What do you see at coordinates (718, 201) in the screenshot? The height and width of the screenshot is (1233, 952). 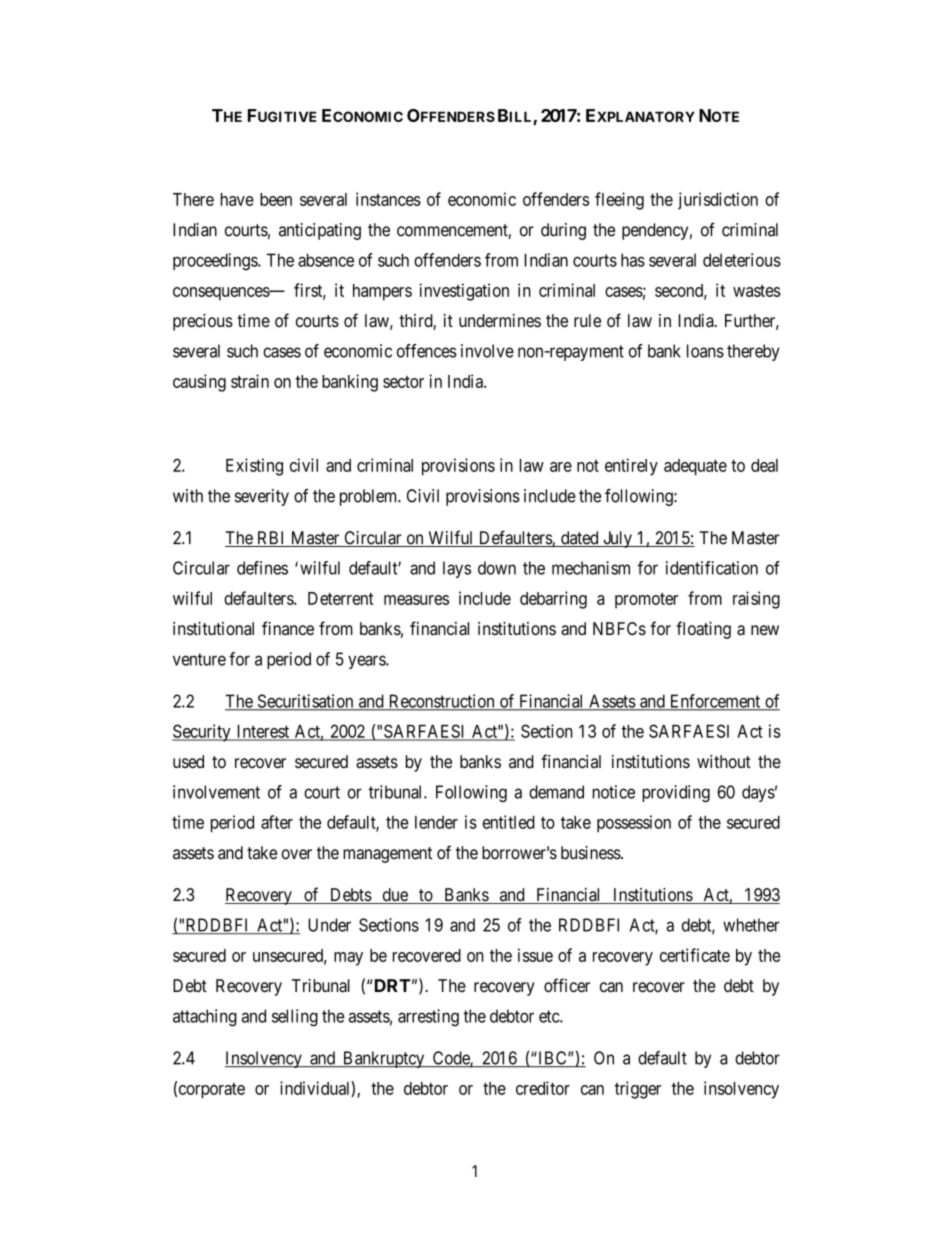 I see `jurisdiction` at bounding box center [718, 201].
